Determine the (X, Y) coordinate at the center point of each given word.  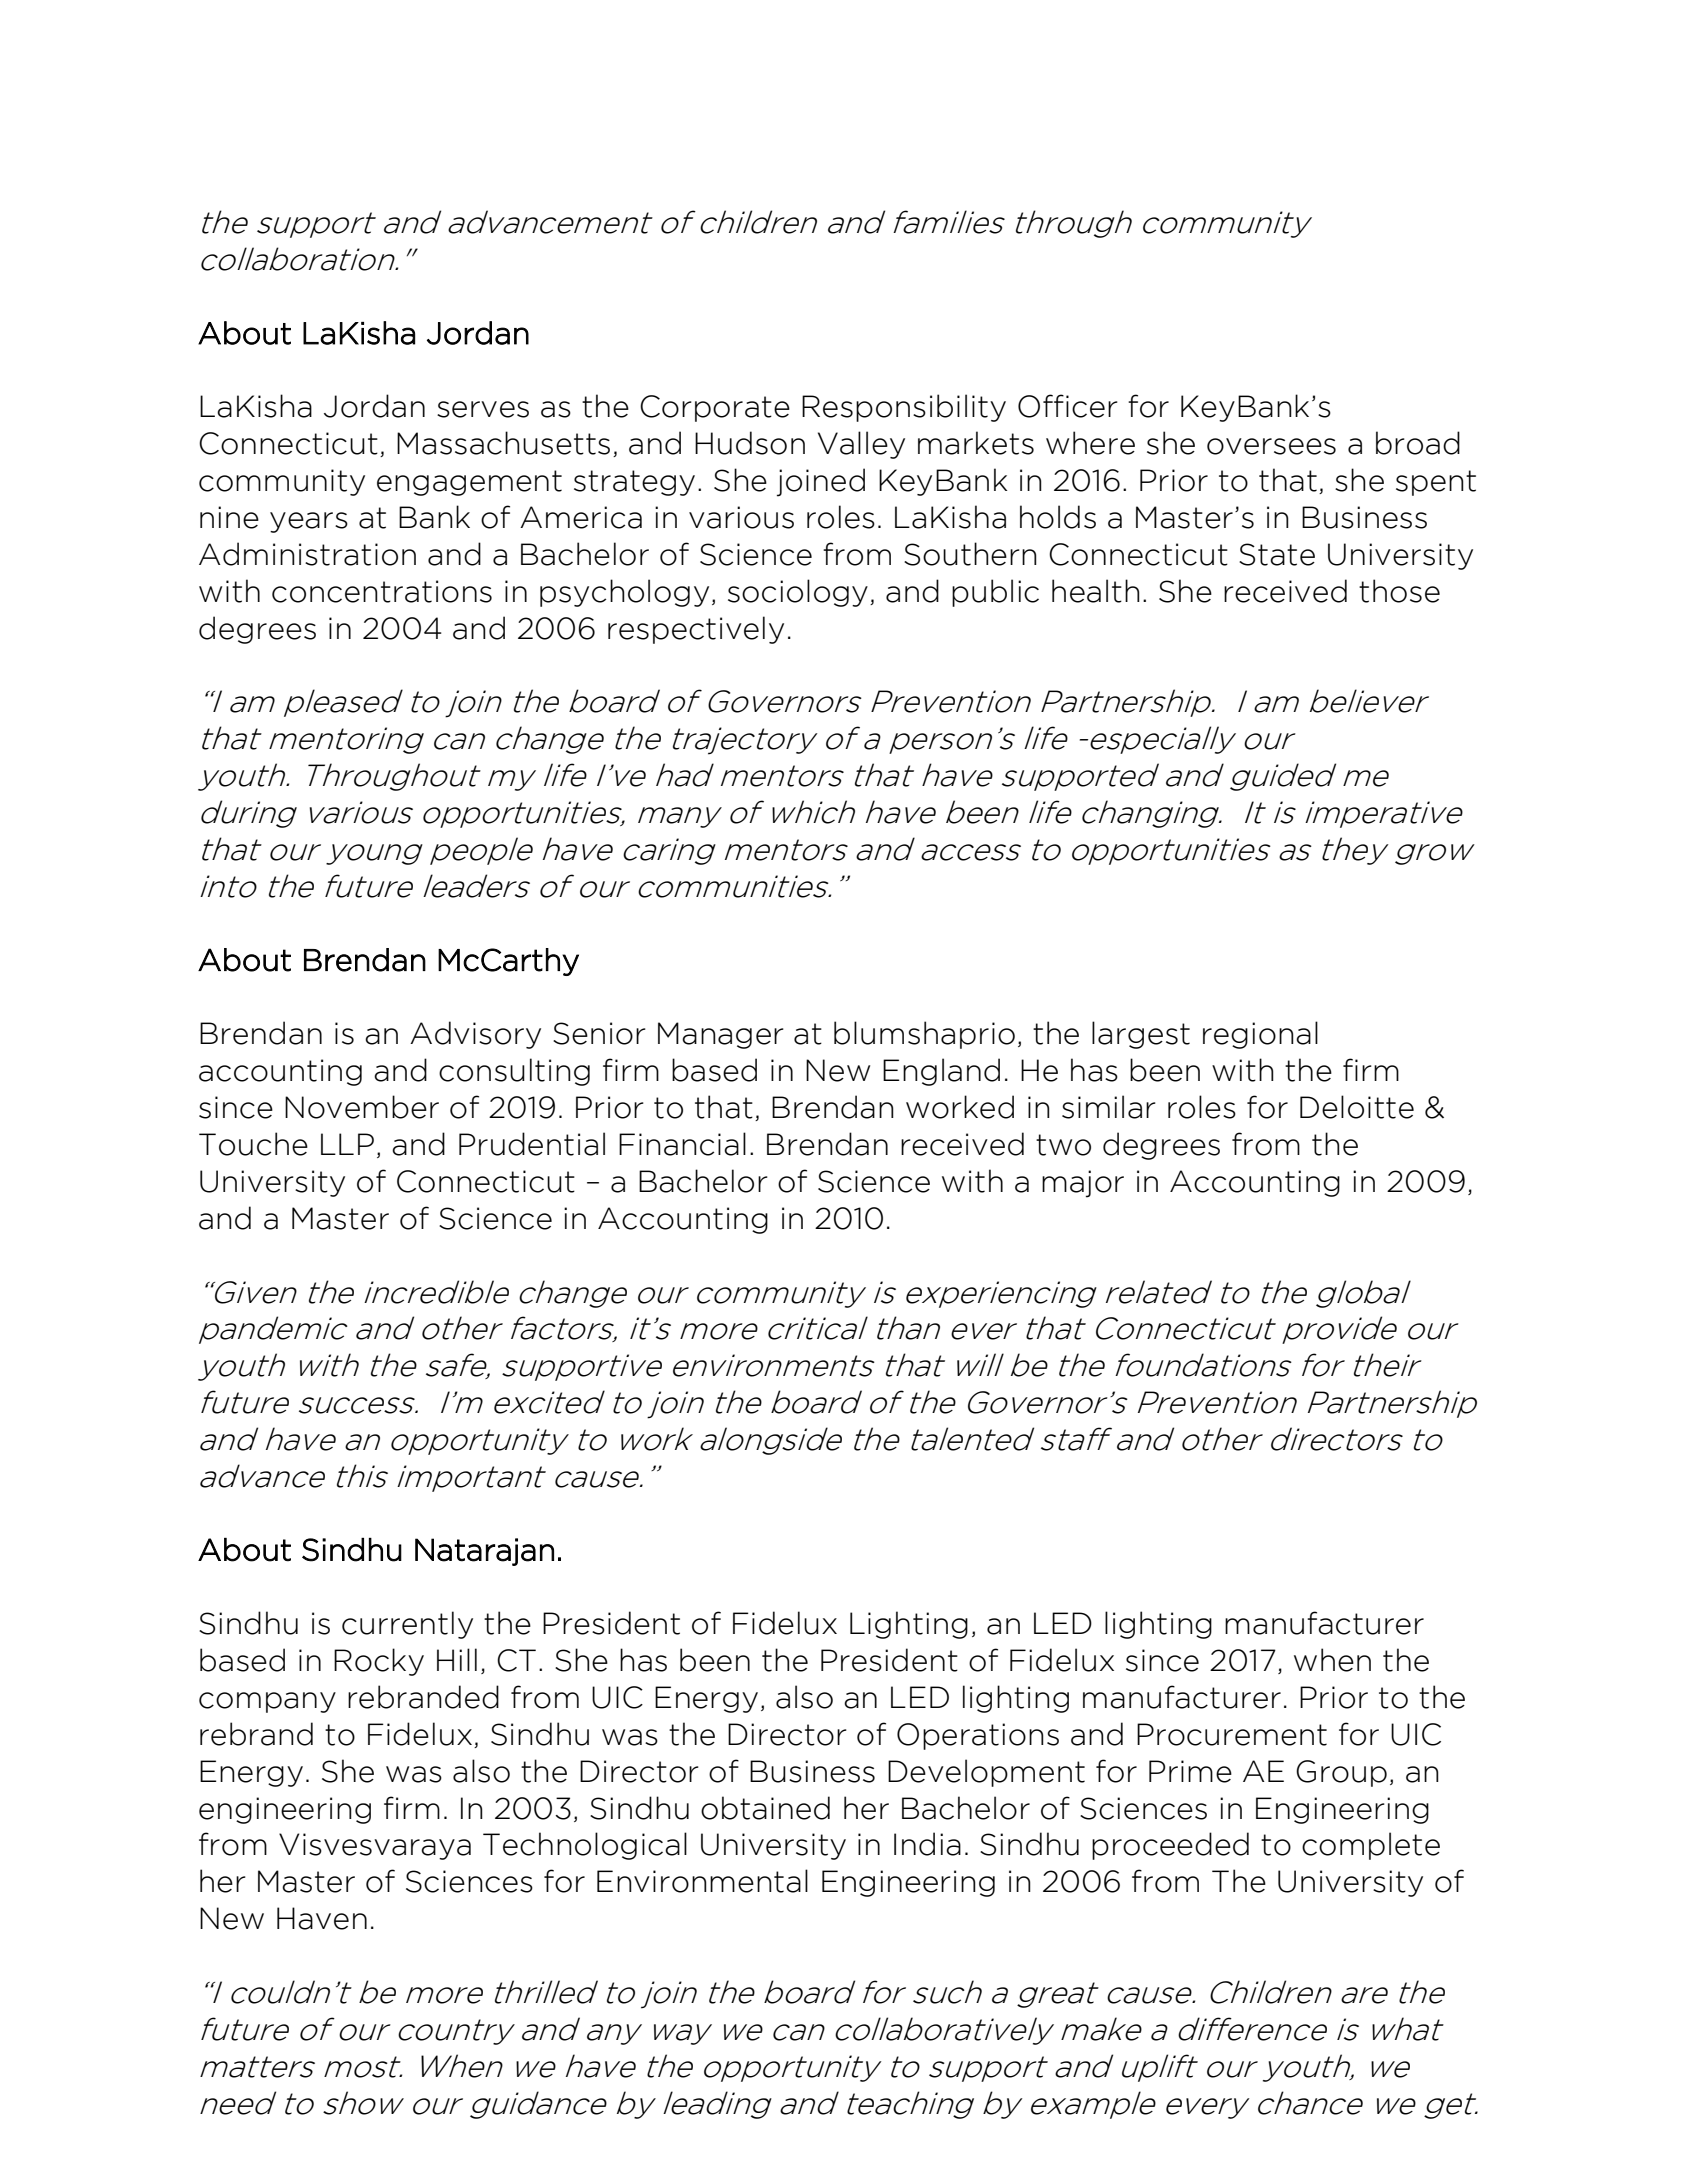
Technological (585, 1846)
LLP (347, 1144)
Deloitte (1357, 1107)
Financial (682, 1144)
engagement (469, 483)
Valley (861, 445)
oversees (1271, 446)
